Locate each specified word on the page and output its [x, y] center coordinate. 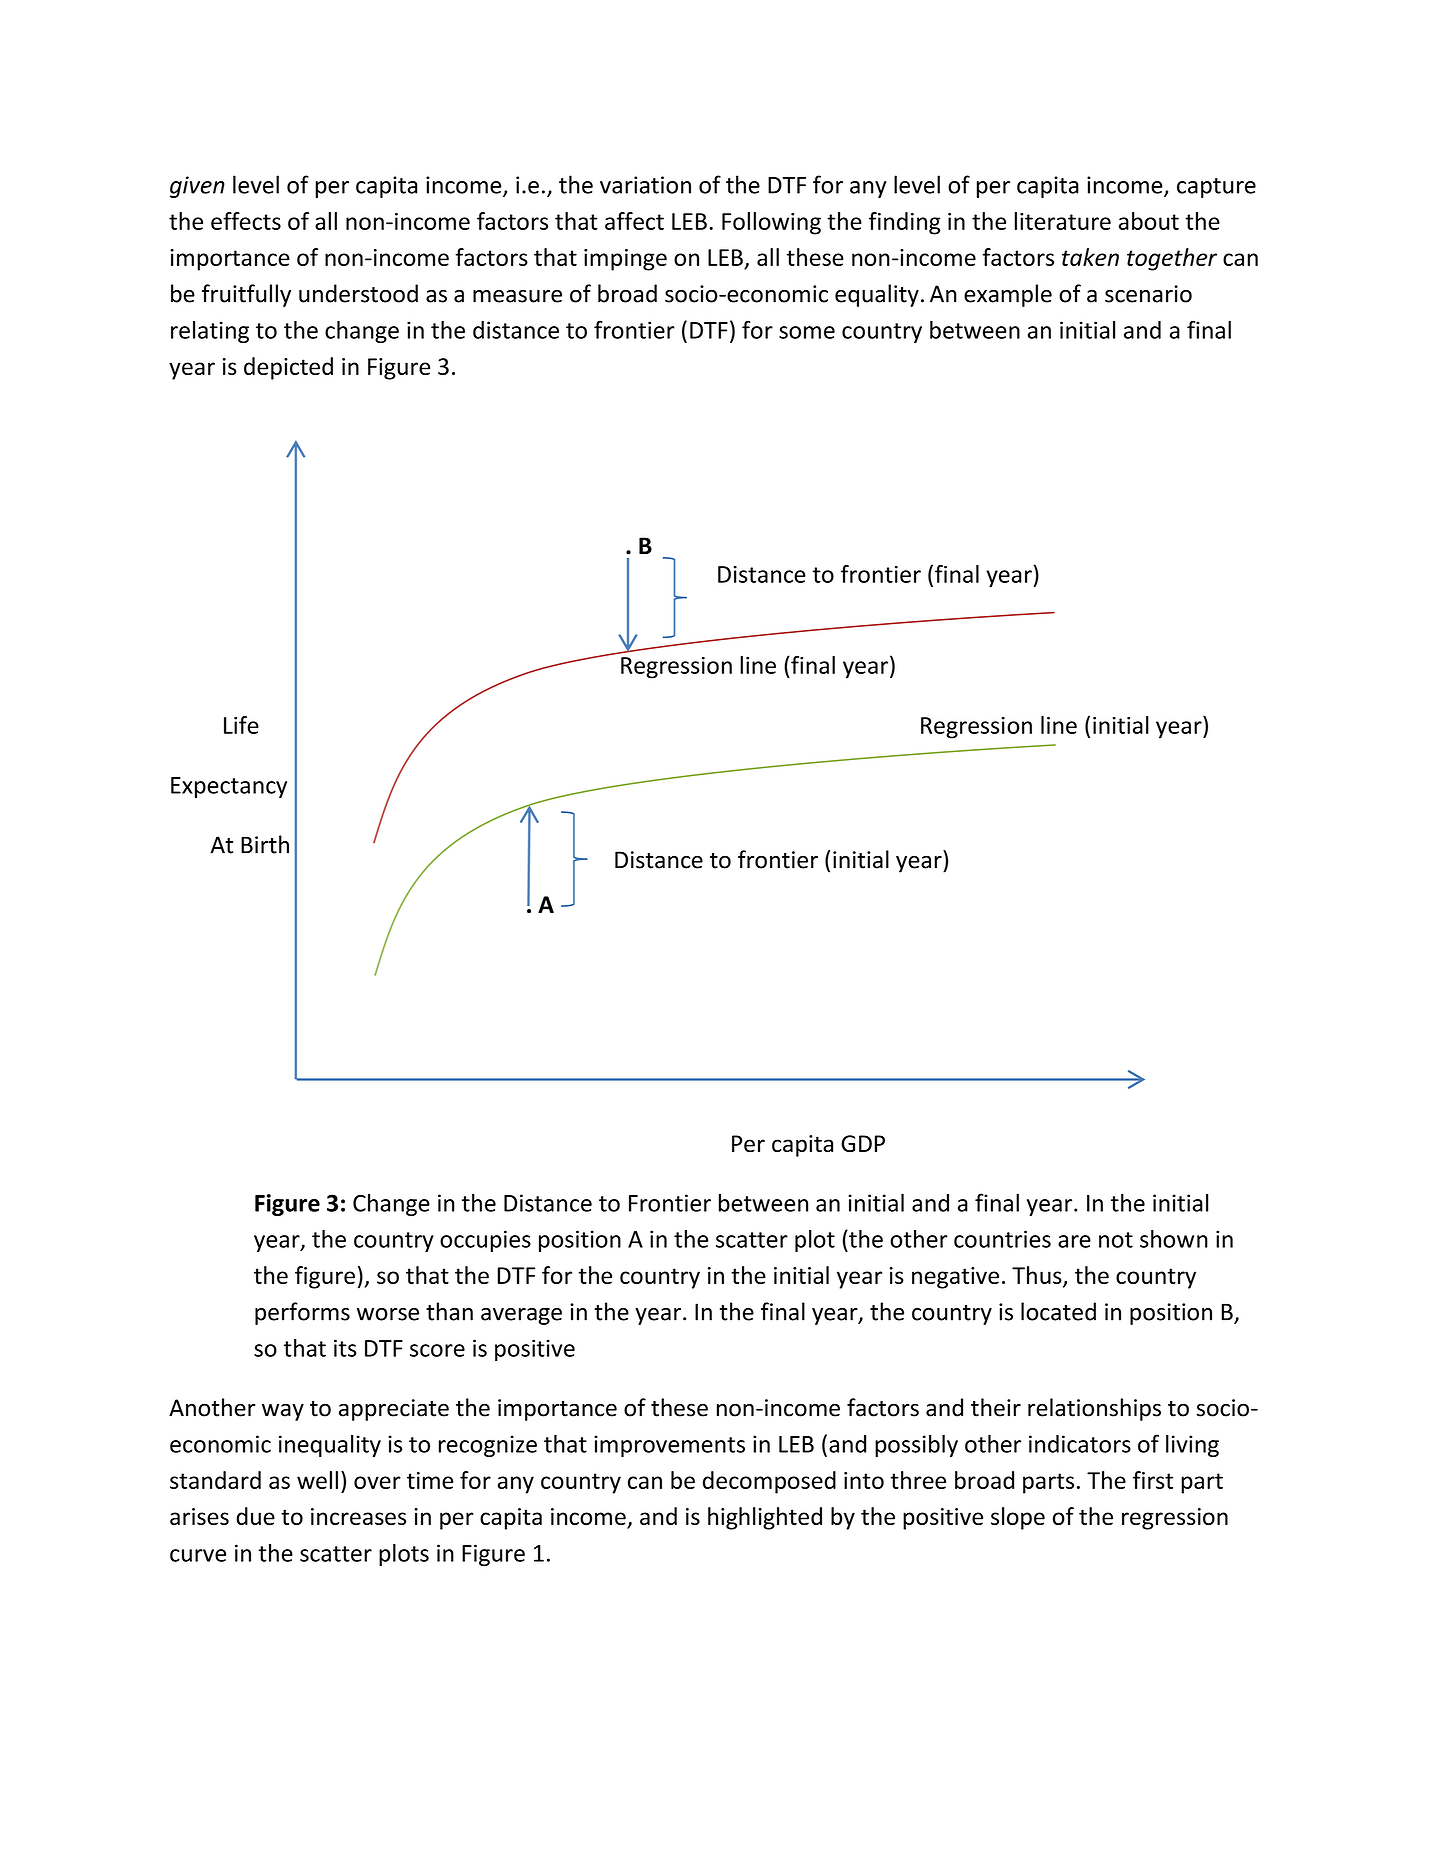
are [1074, 1241]
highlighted [765, 1518]
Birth [265, 844]
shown [1174, 1239]
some [807, 332]
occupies [485, 1241]
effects [246, 221]
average [521, 1316]
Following [771, 223]
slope [1018, 1518]
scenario [1148, 294]
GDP [863, 1144]
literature [1063, 221]
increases [358, 1516]
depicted [288, 368]
